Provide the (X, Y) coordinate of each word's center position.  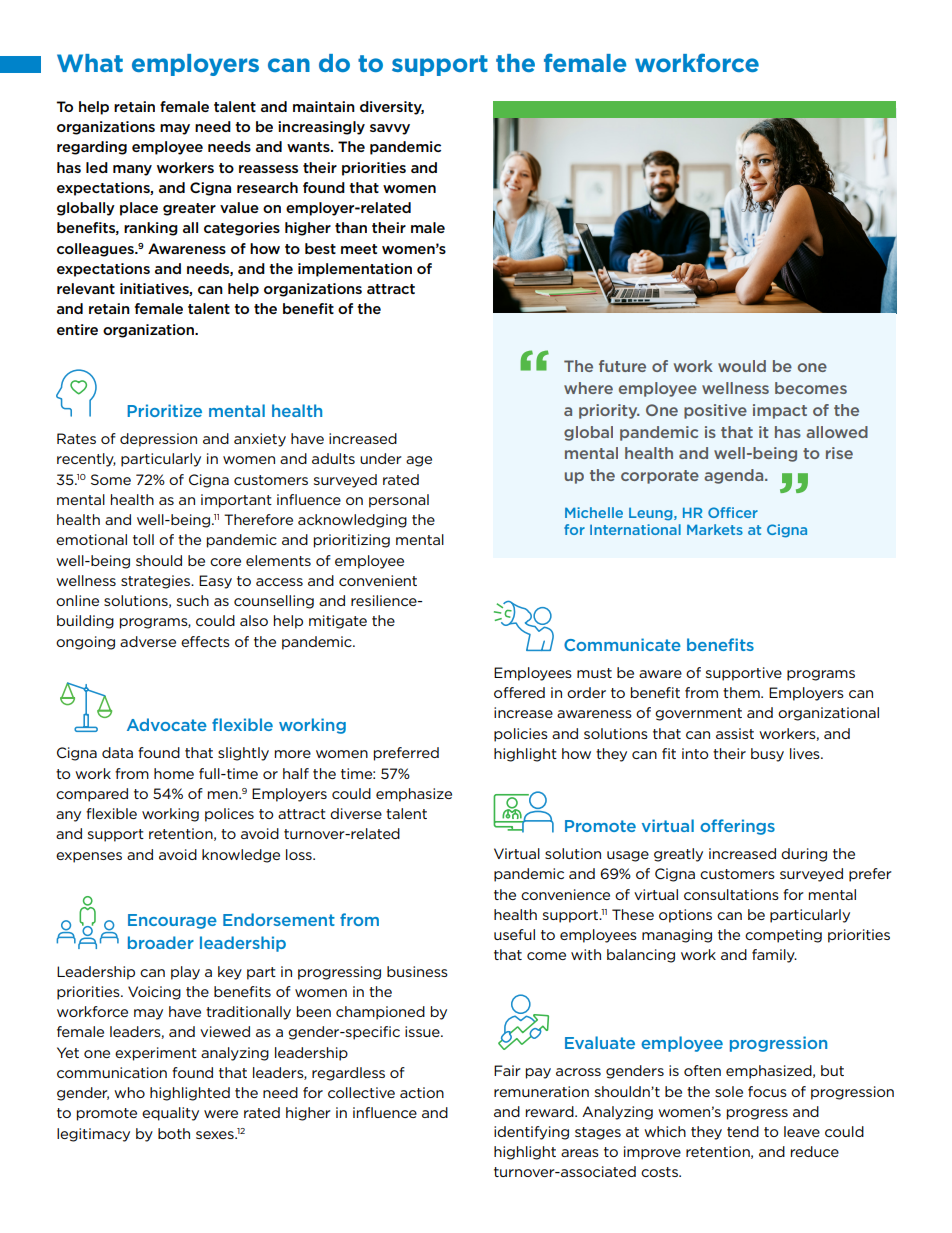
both (174, 1133)
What (90, 63)
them (742, 692)
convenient (378, 580)
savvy (390, 129)
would (742, 366)
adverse (148, 641)
